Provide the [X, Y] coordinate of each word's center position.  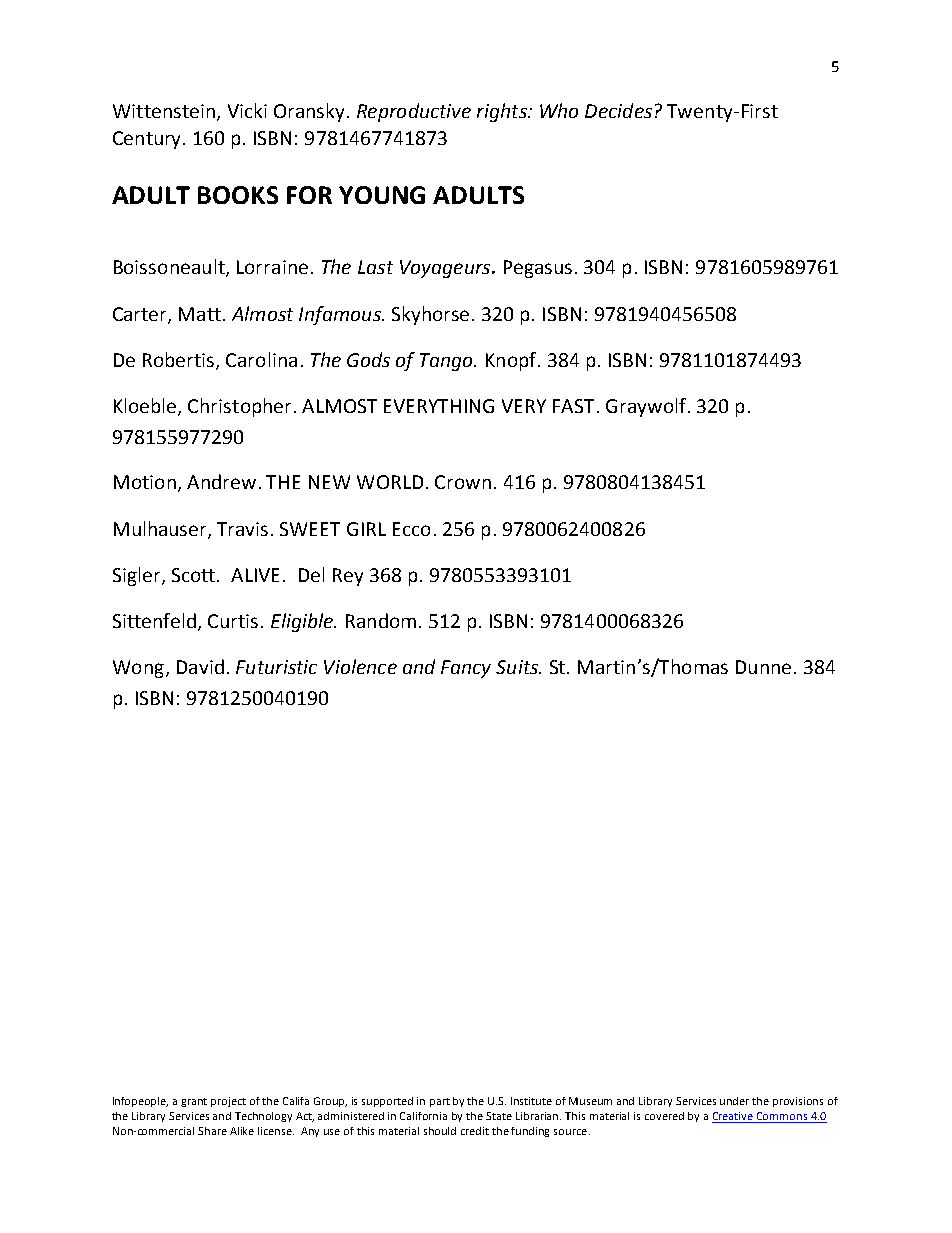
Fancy [466, 669]
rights [503, 112]
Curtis [233, 621]
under [734, 1101]
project [228, 1102]
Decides [618, 110]
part [440, 1102]
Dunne [763, 667]
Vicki [247, 110]
